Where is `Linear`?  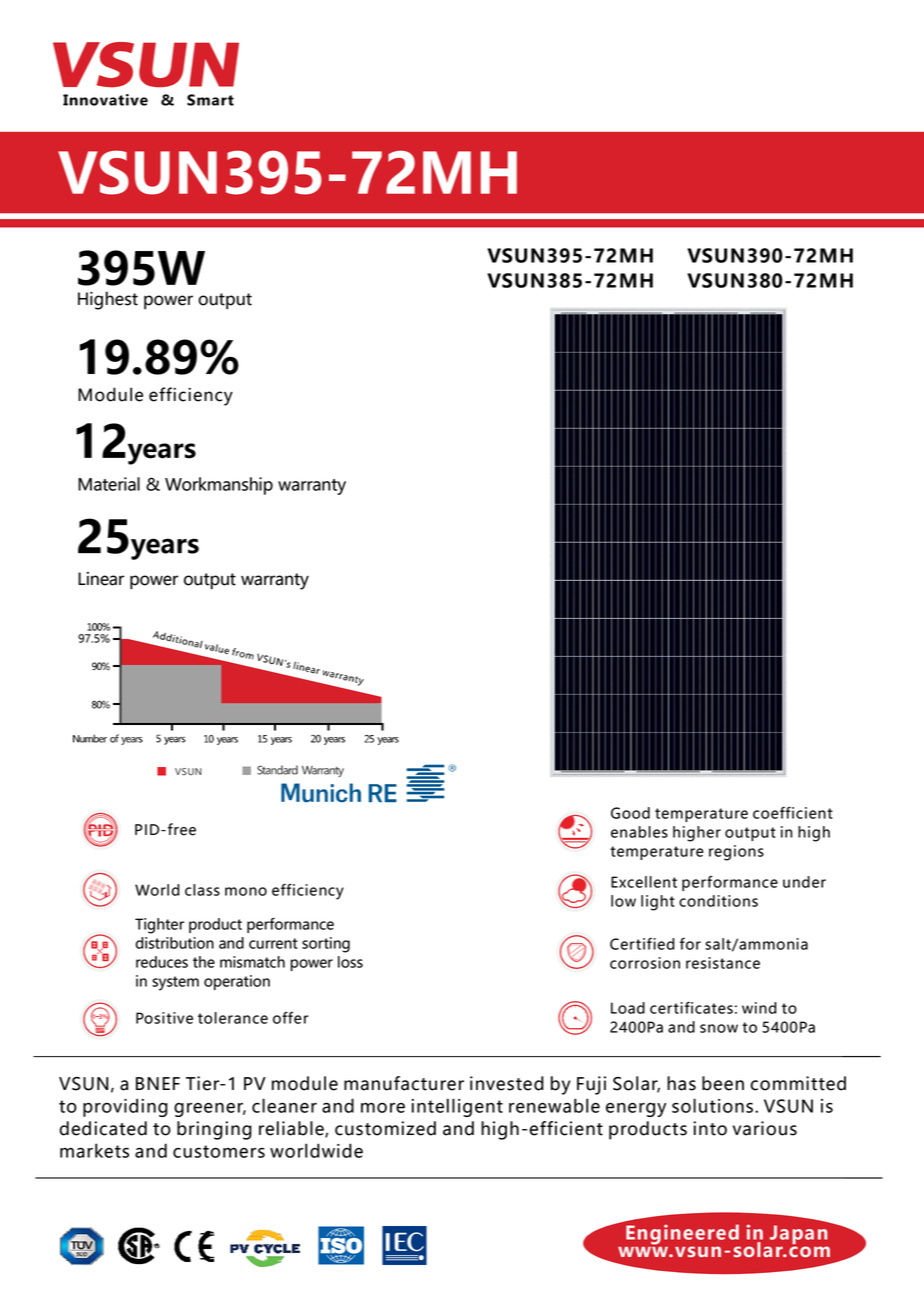 Linear is located at coordinates (101, 579).
